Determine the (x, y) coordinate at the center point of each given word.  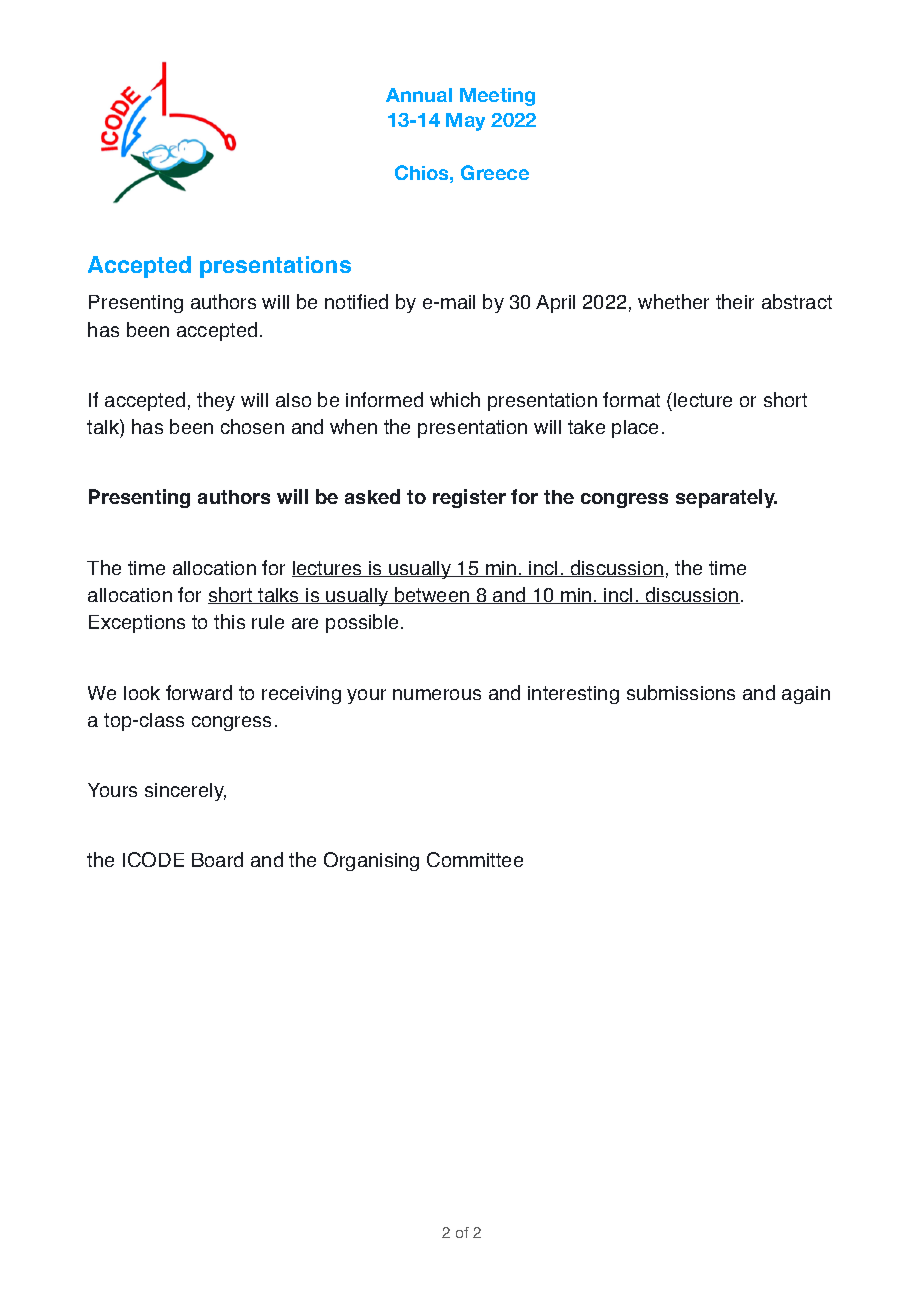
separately (726, 498)
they (216, 401)
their (735, 301)
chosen (252, 426)
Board (217, 859)
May (465, 122)
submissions (681, 692)
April (555, 304)
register (469, 498)
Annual (419, 95)
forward (199, 692)
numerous (437, 694)
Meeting (497, 97)
